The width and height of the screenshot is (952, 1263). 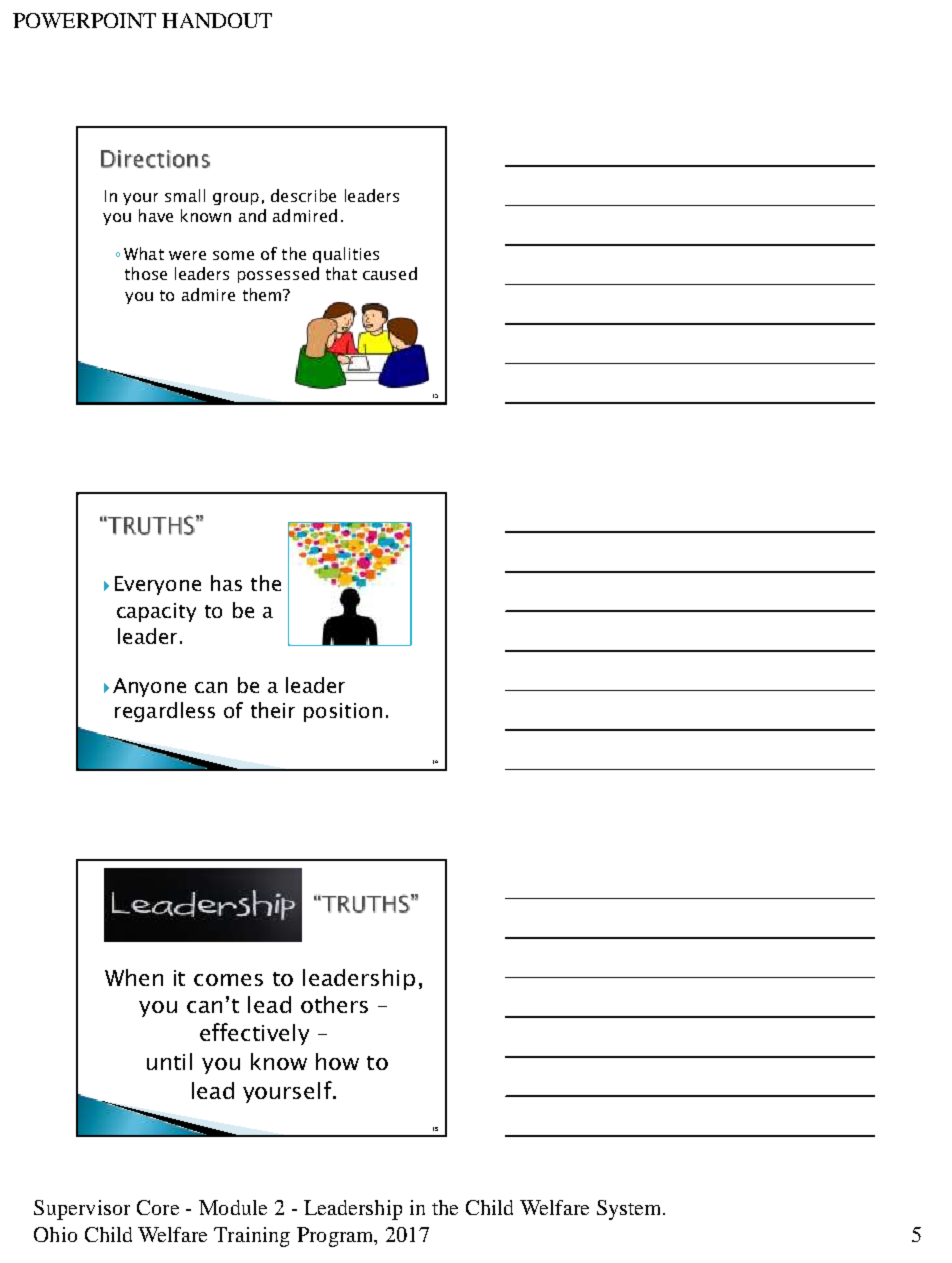 What do you see at coordinates (341, 273) in the screenshot?
I see `that` at bounding box center [341, 273].
